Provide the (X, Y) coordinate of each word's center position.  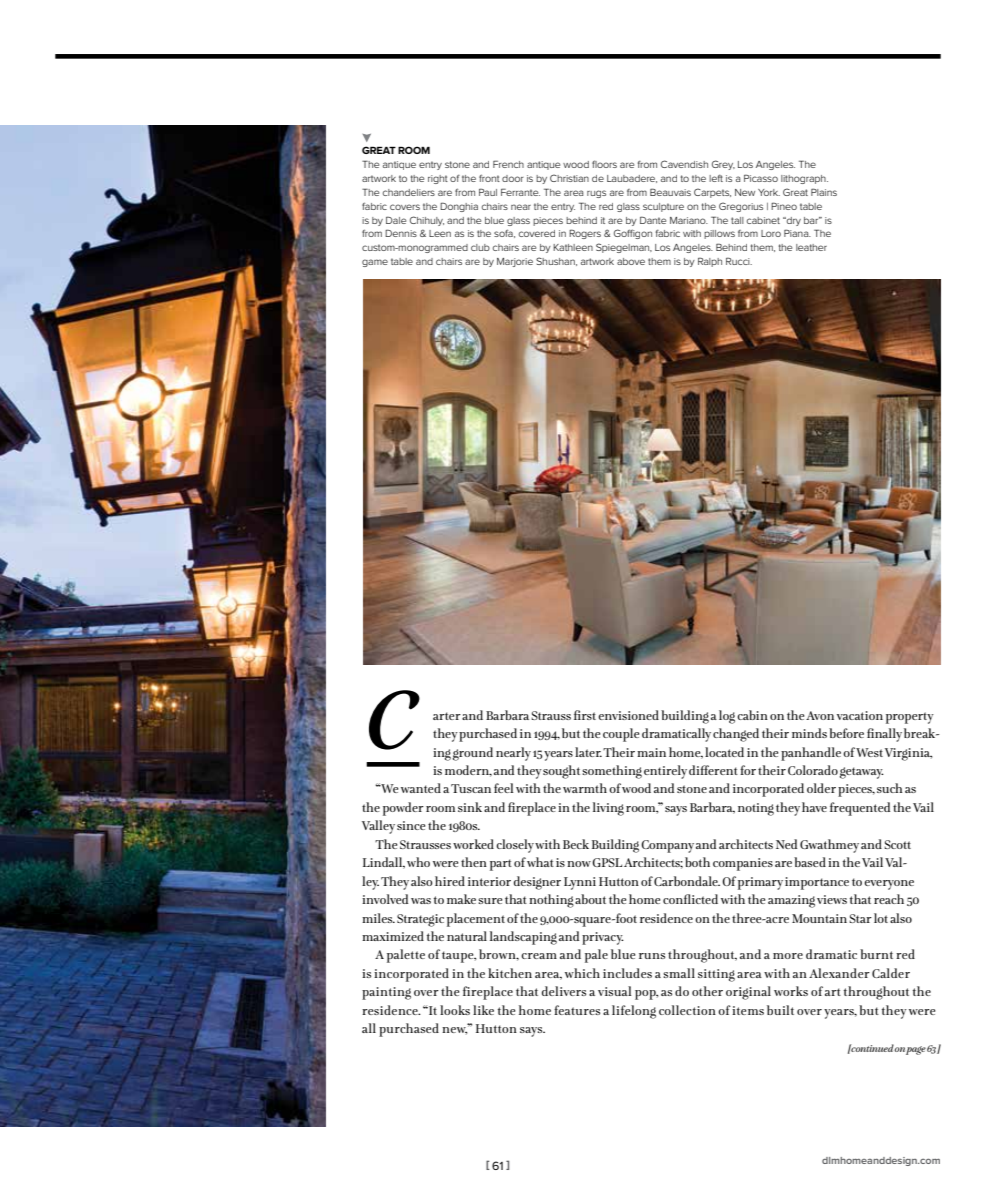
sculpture (663, 207)
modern (468, 771)
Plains (824, 192)
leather (811, 247)
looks (455, 1010)
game (375, 263)
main (651, 752)
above (631, 261)
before (846, 733)
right (438, 179)
